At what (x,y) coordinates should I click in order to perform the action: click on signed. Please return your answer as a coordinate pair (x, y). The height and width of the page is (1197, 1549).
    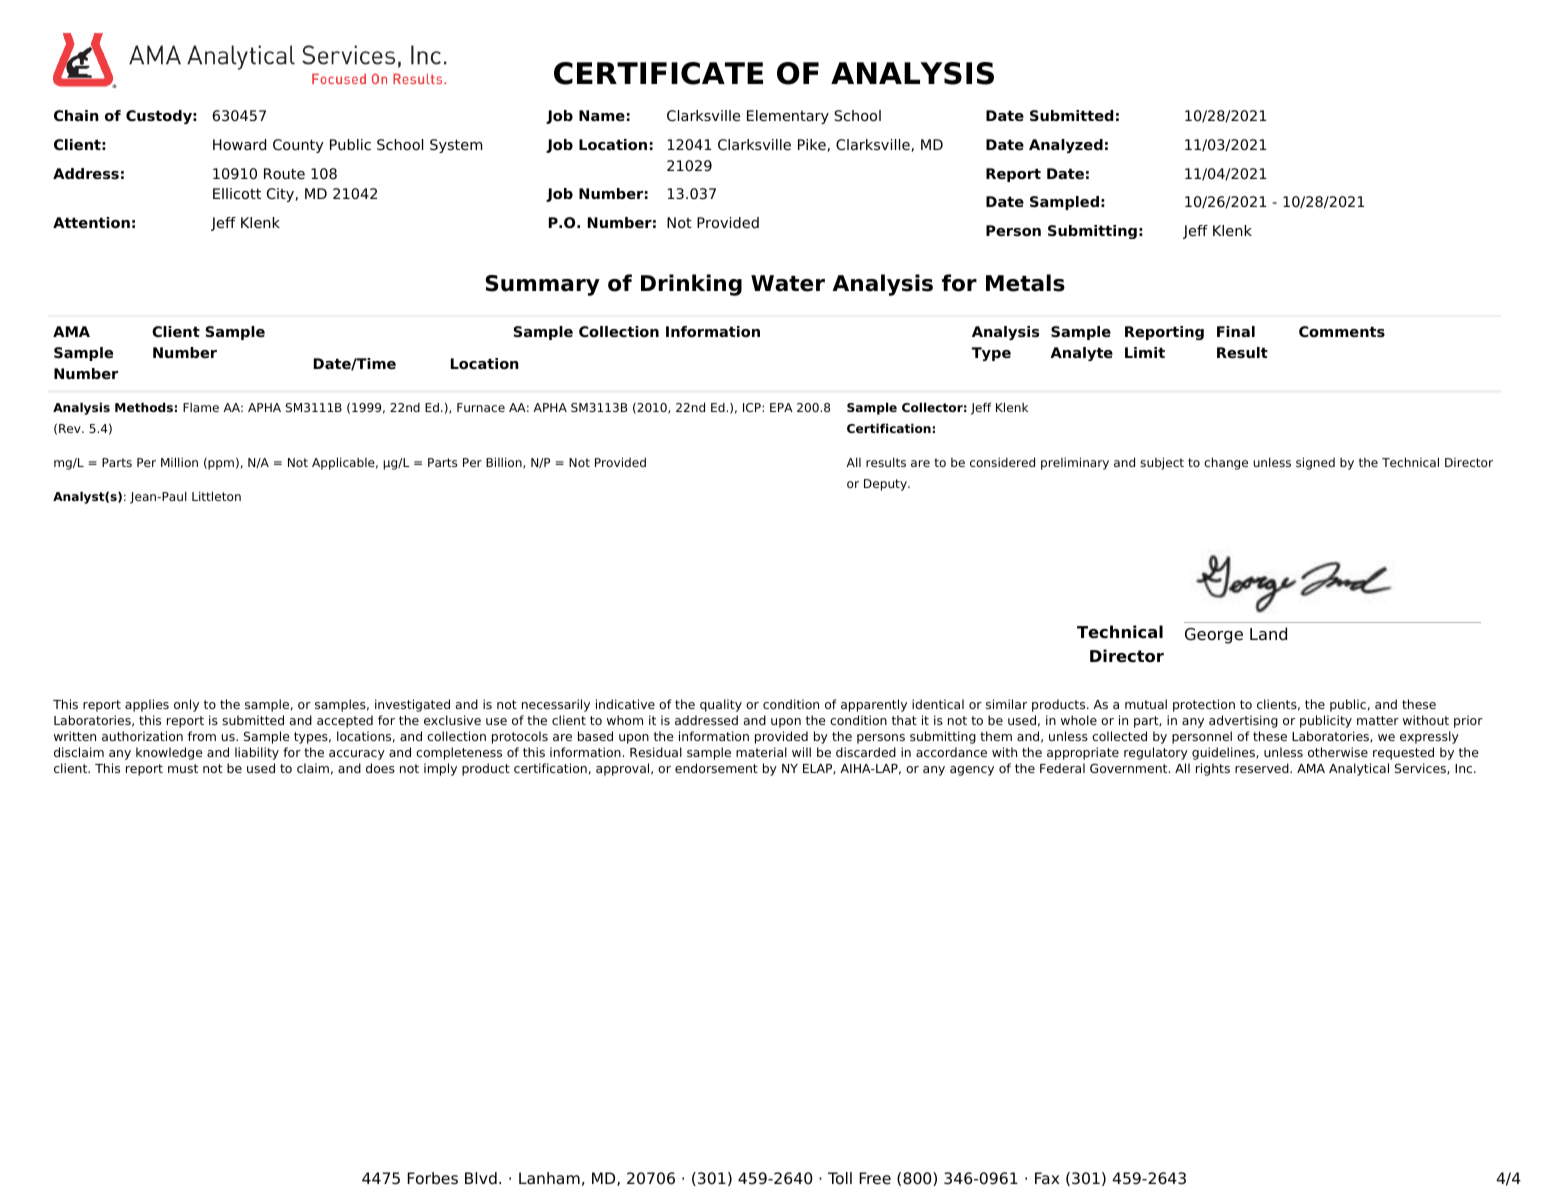
    Looking at the image, I should click on (1315, 463).
